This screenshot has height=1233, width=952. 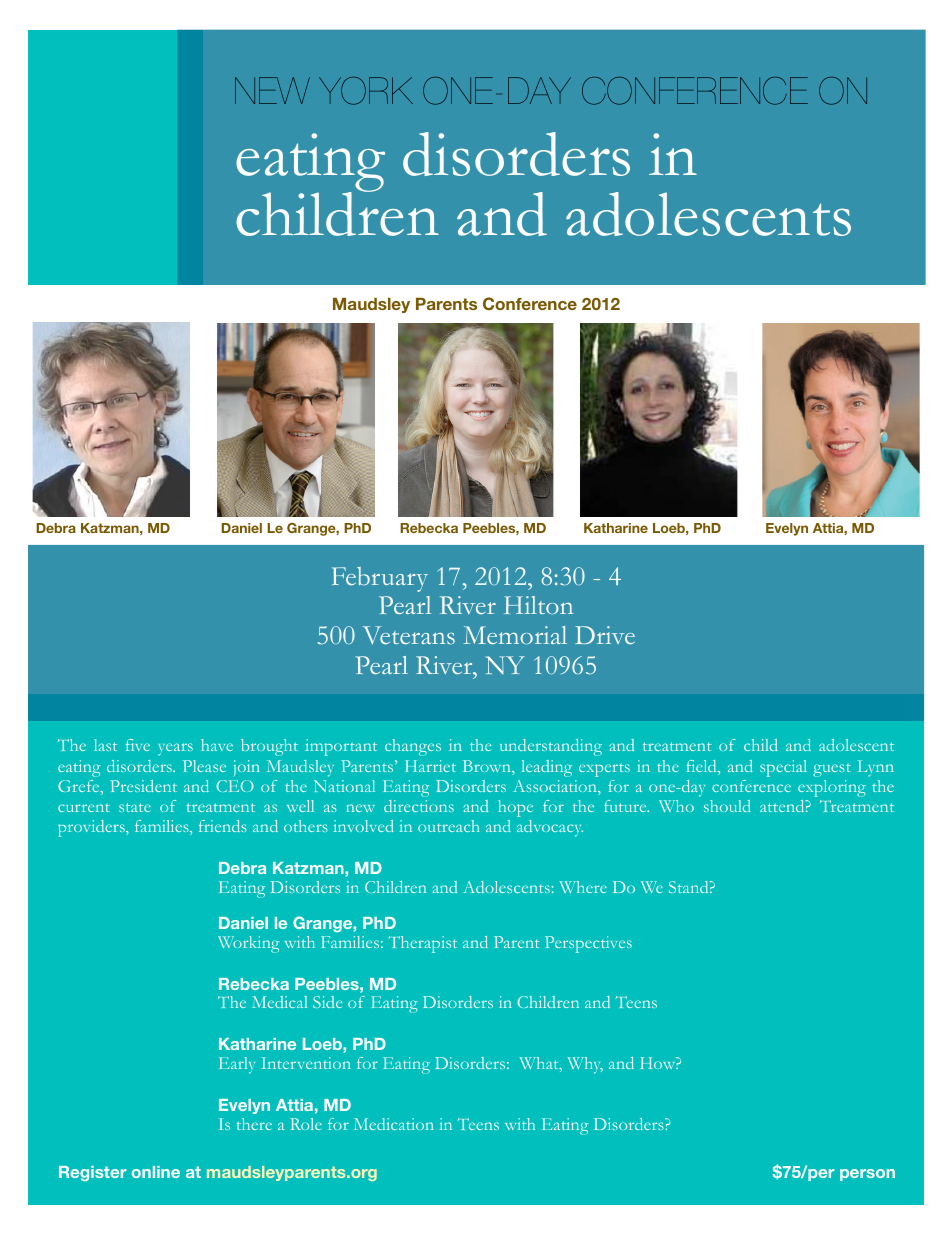 What do you see at coordinates (217, 745) in the screenshot?
I see `have` at bounding box center [217, 745].
